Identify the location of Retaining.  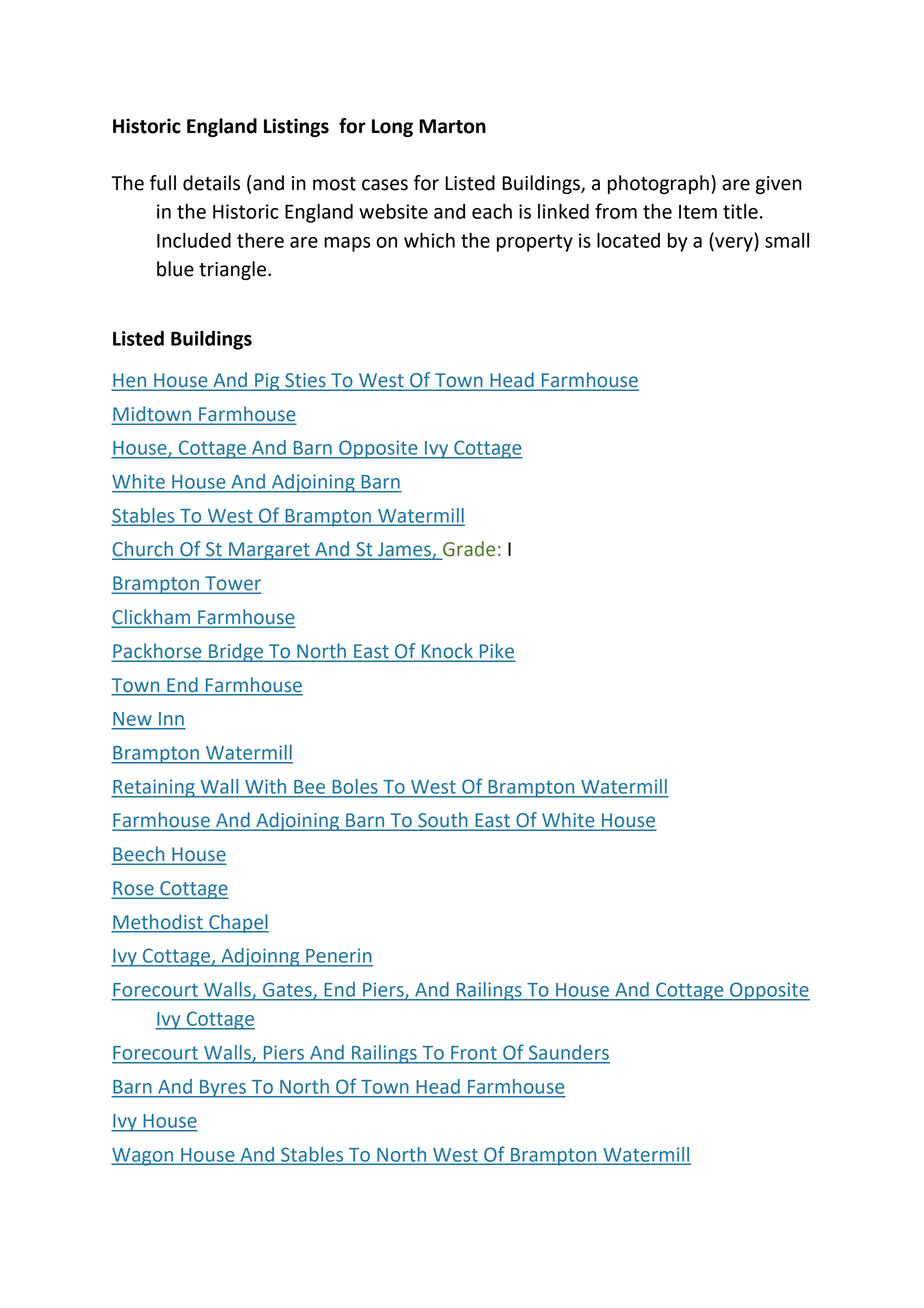
(154, 788).
